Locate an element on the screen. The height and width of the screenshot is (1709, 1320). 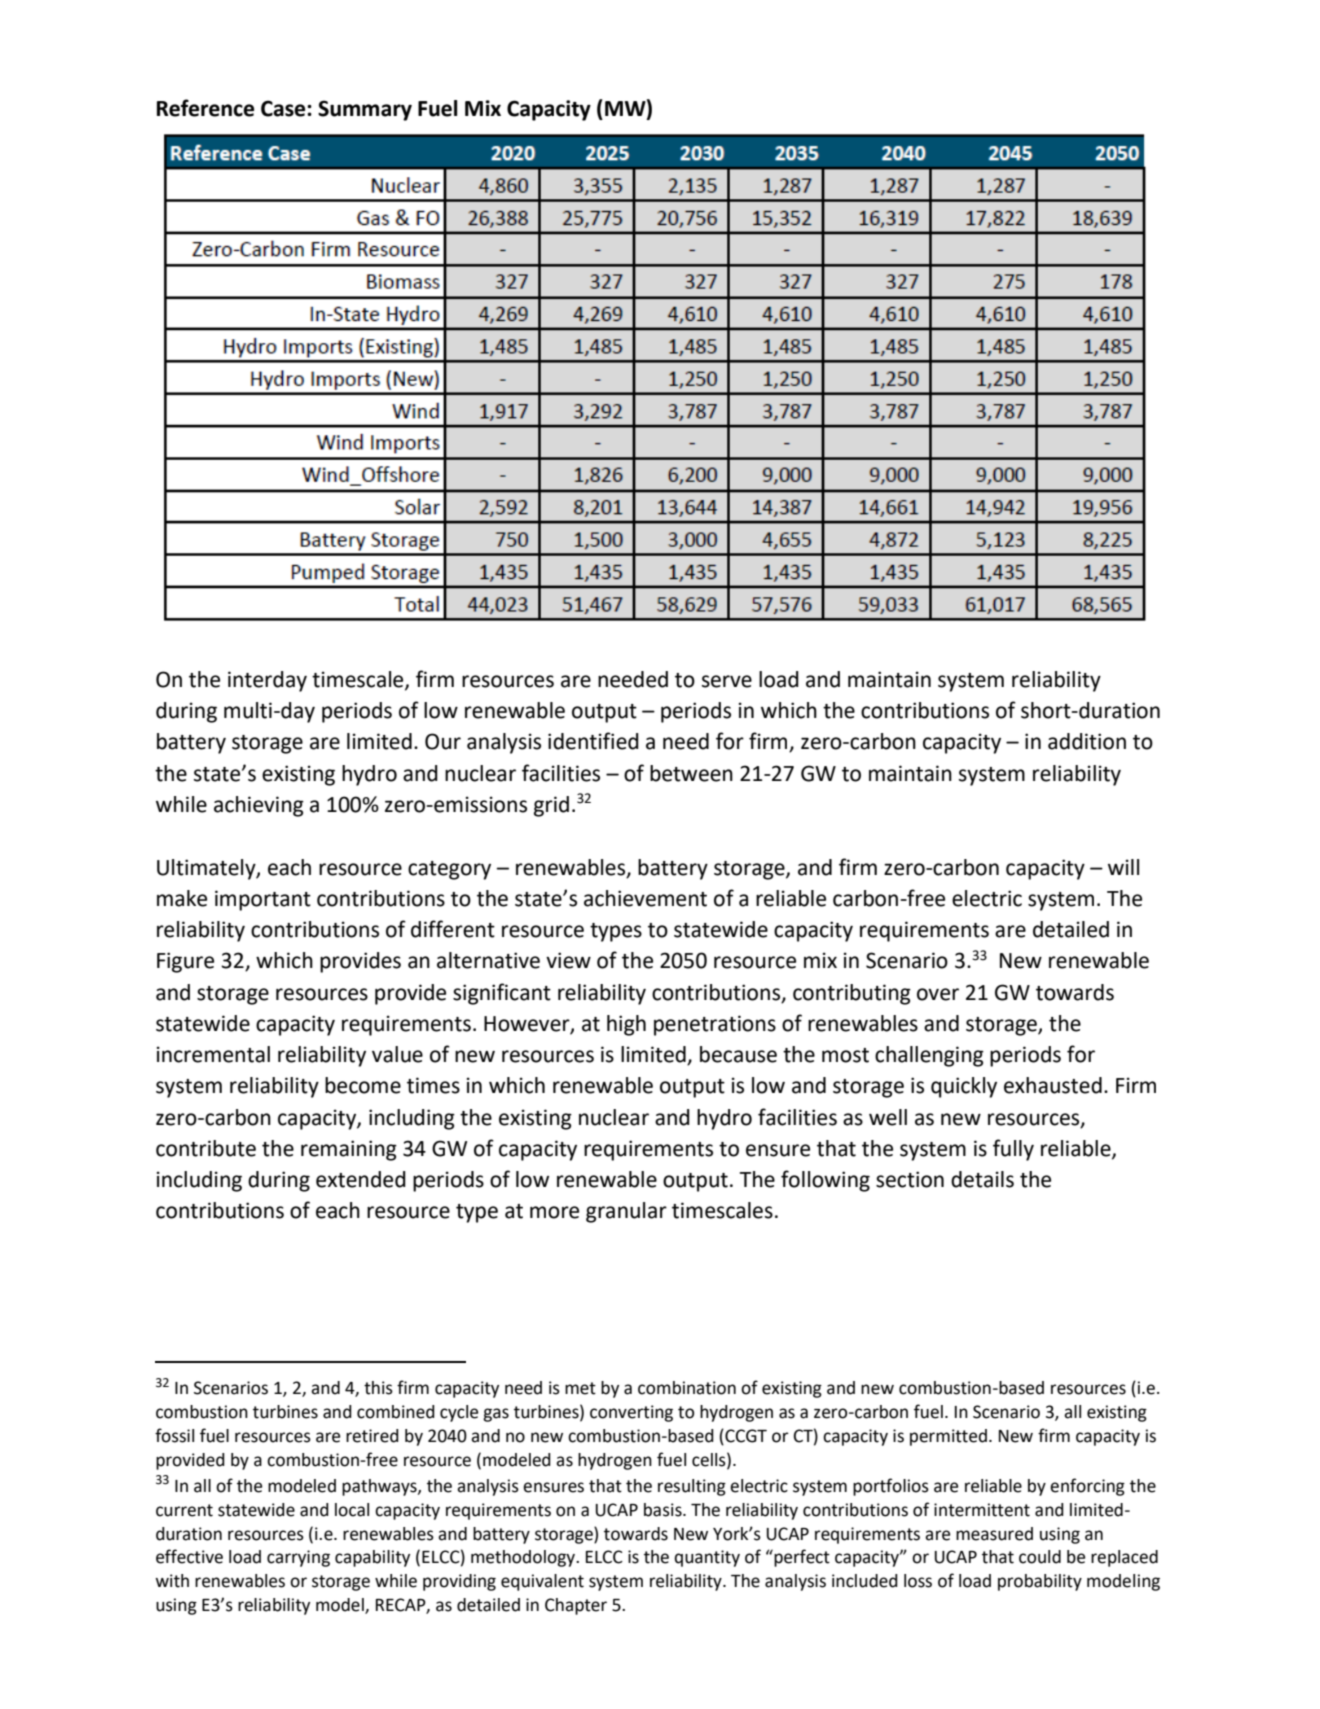
could is located at coordinates (1040, 1557).
